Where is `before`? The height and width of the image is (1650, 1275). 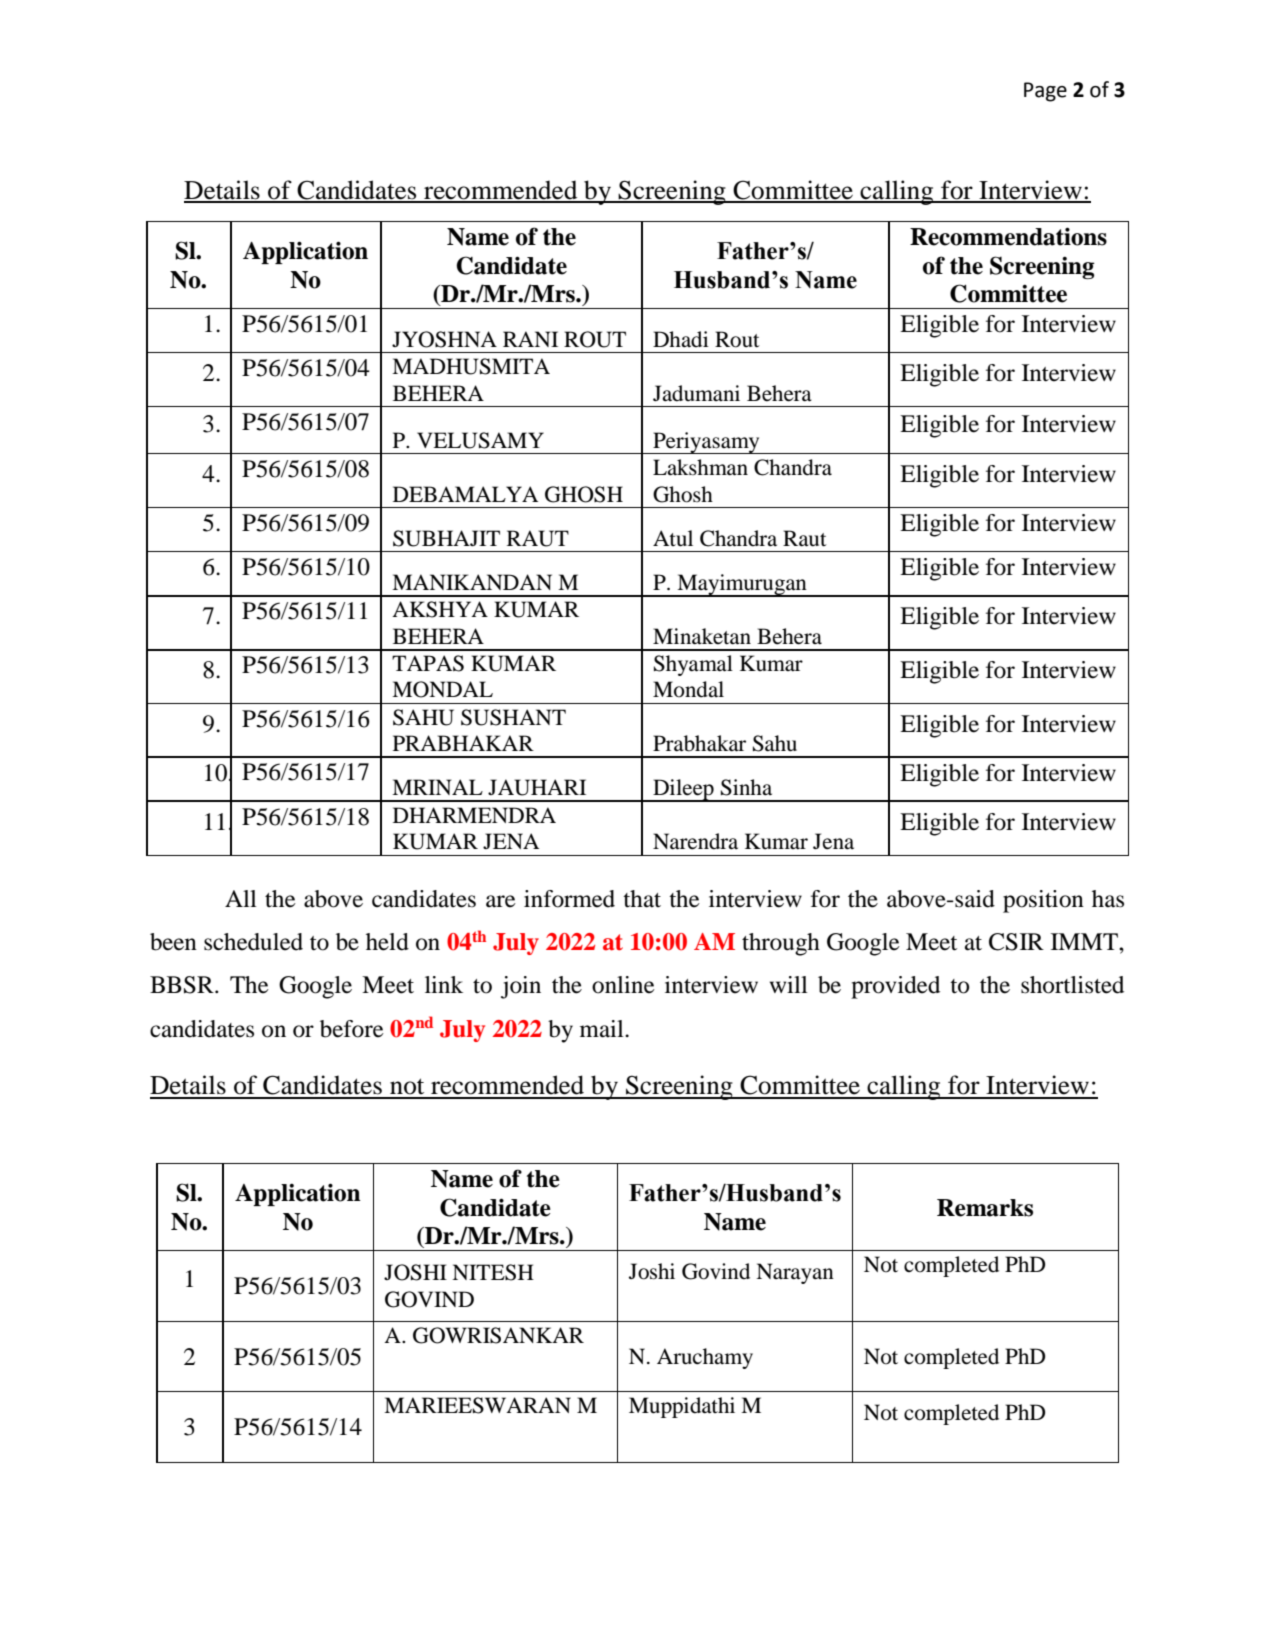
before is located at coordinates (352, 1029).
